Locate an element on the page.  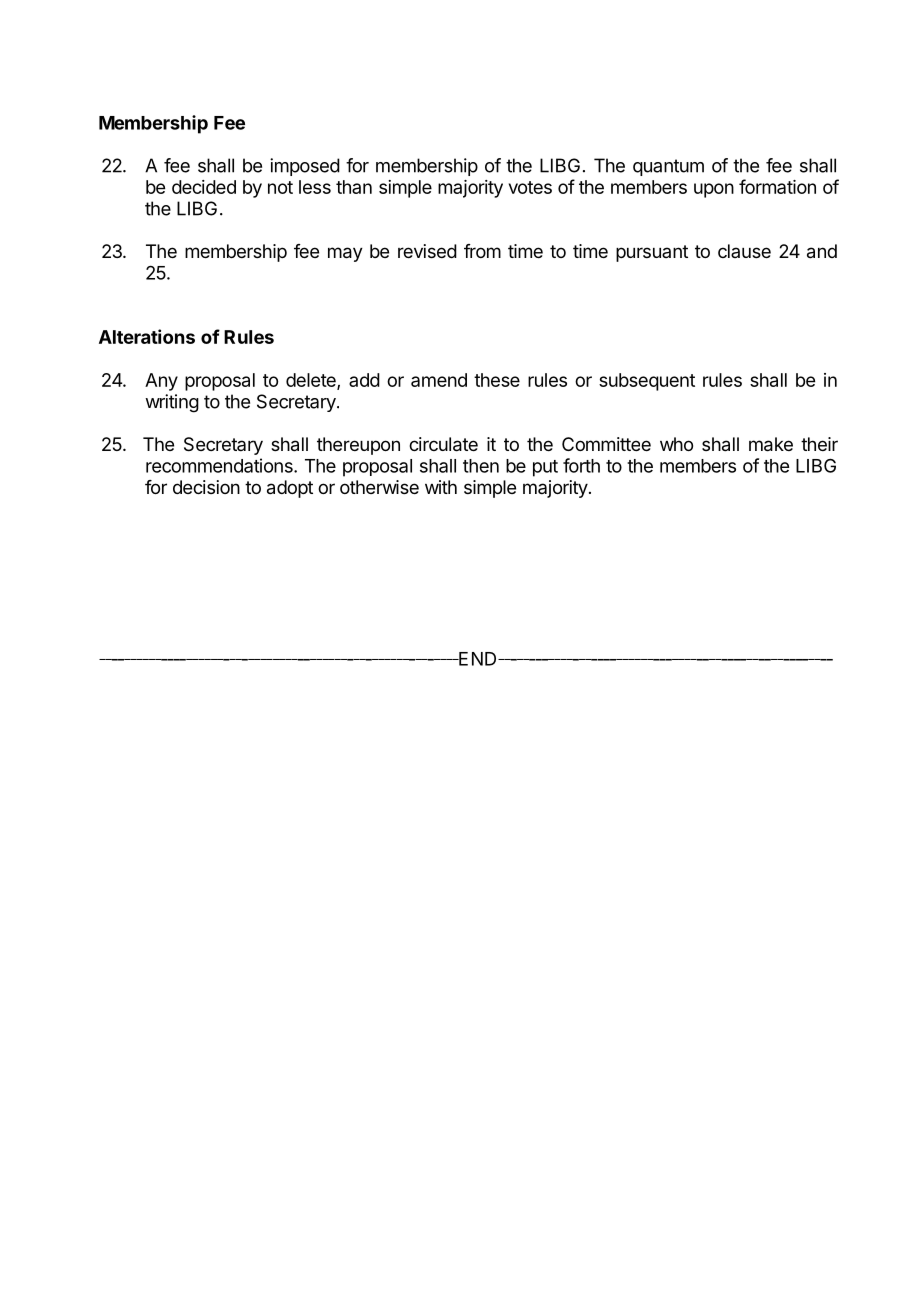
these is located at coordinates (497, 380).
